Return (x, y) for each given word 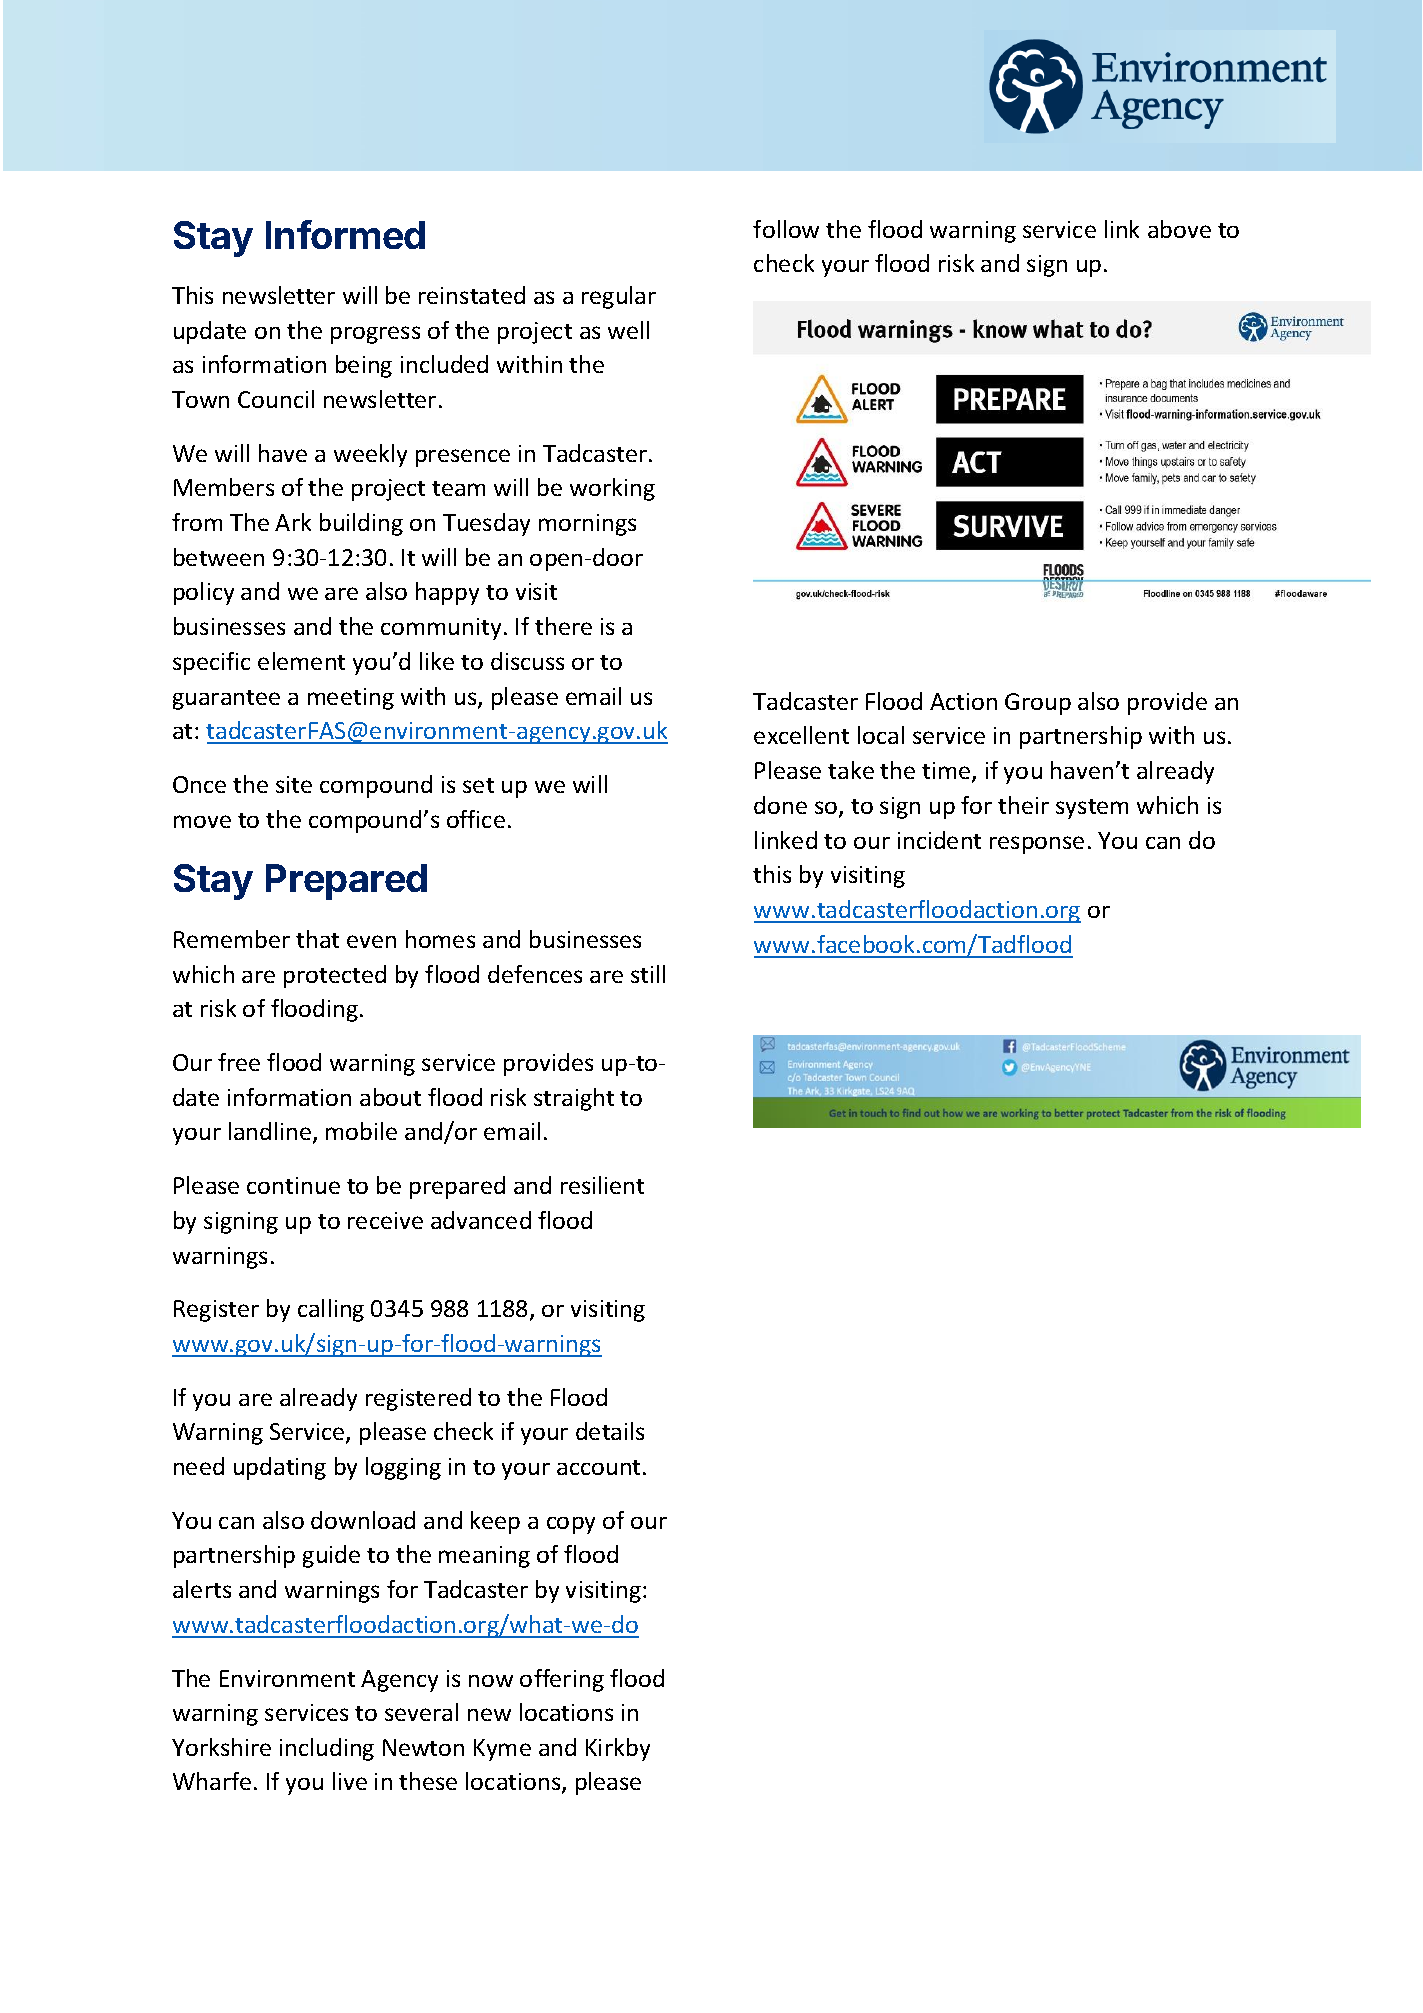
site (294, 784)
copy (571, 1525)
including (327, 1749)
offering (562, 1680)
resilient (602, 1185)
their (1023, 805)
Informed (345, 234)
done (780, 805)
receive (385, 1220)
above (1179, 229)
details (610, 1431)
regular (619, 297)
